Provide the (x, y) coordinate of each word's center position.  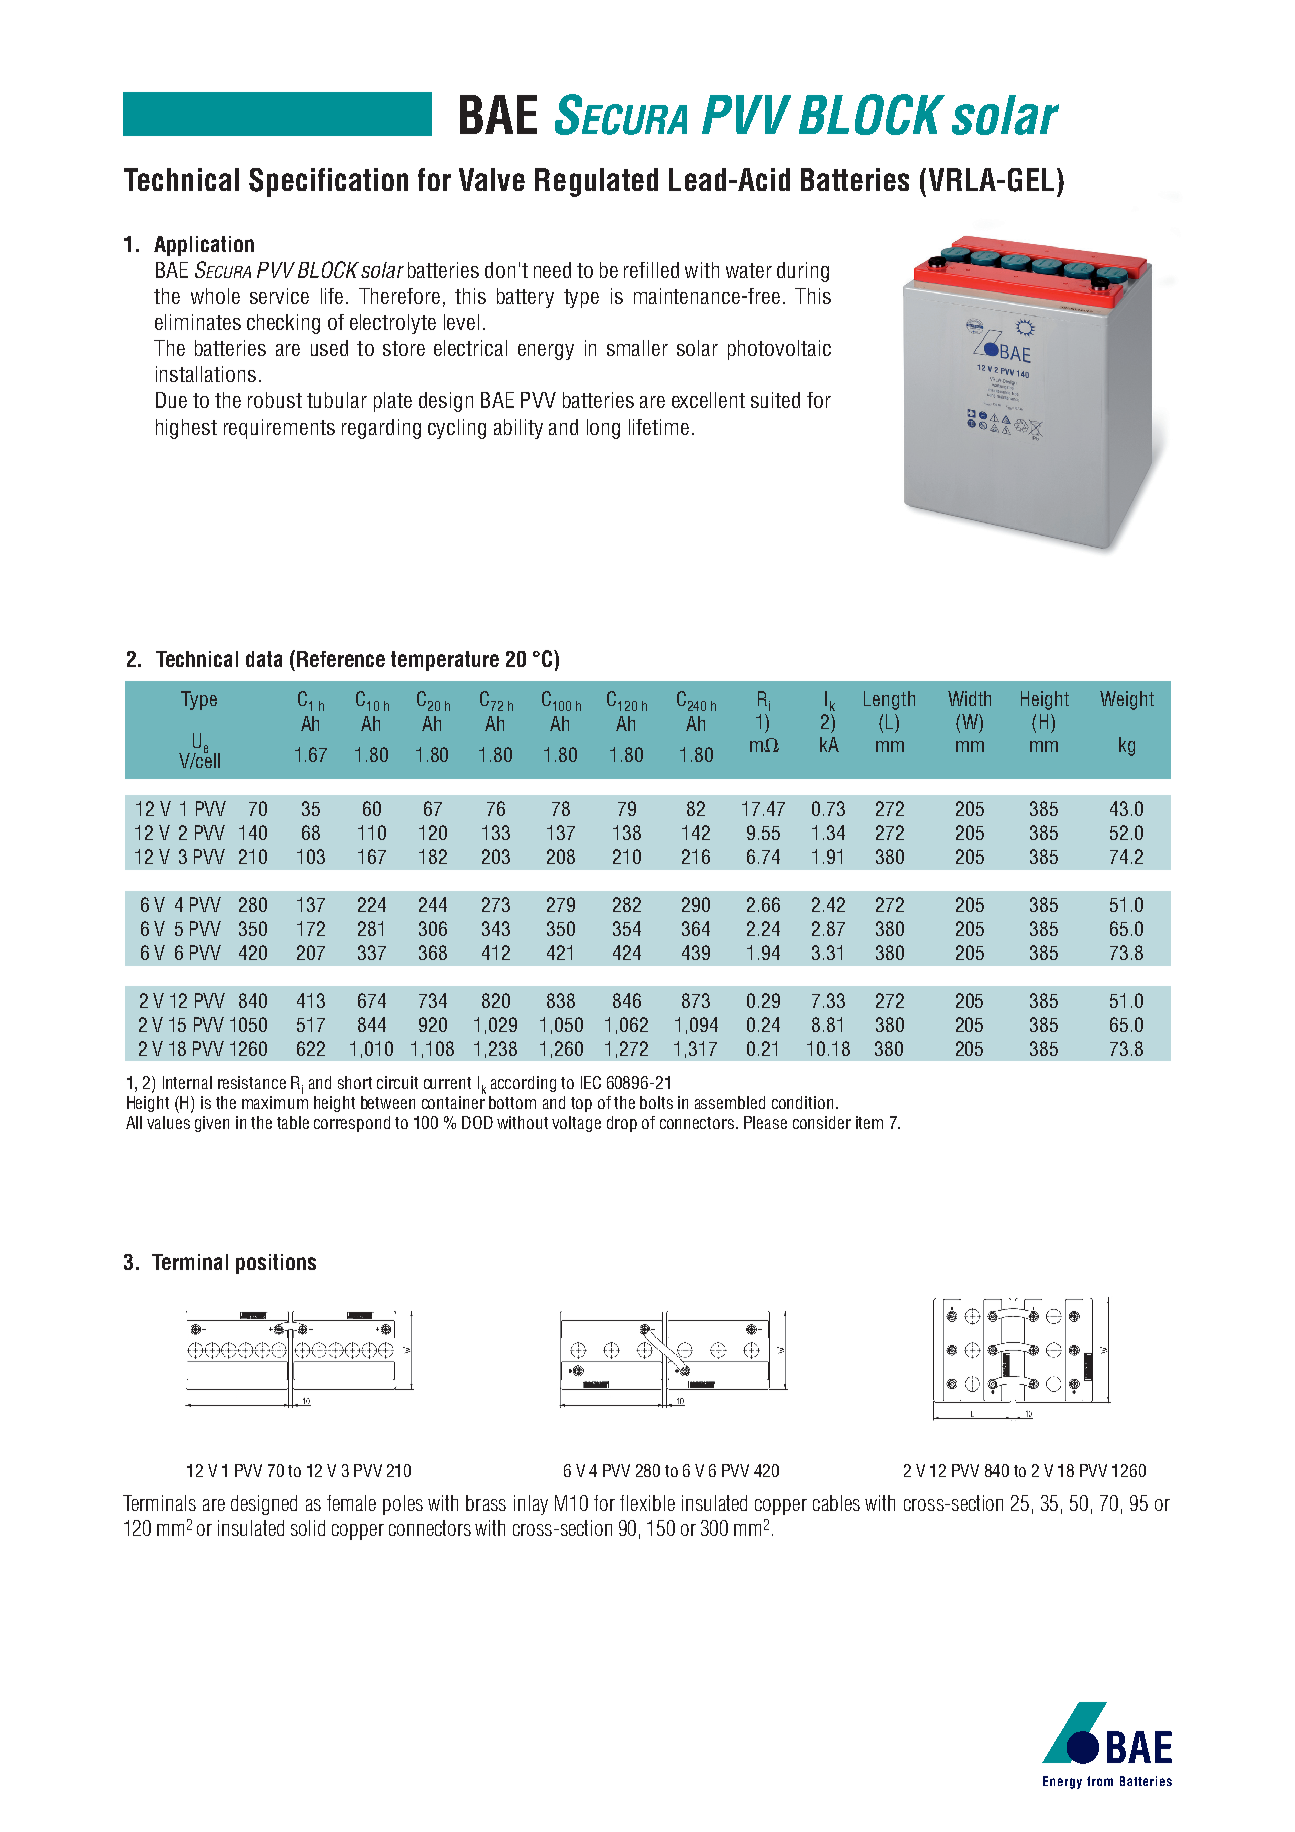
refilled (651, 270)
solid (308, 1528)
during (803, 272)
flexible (647, 1503)
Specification (328, 182)
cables (836, 1503)
